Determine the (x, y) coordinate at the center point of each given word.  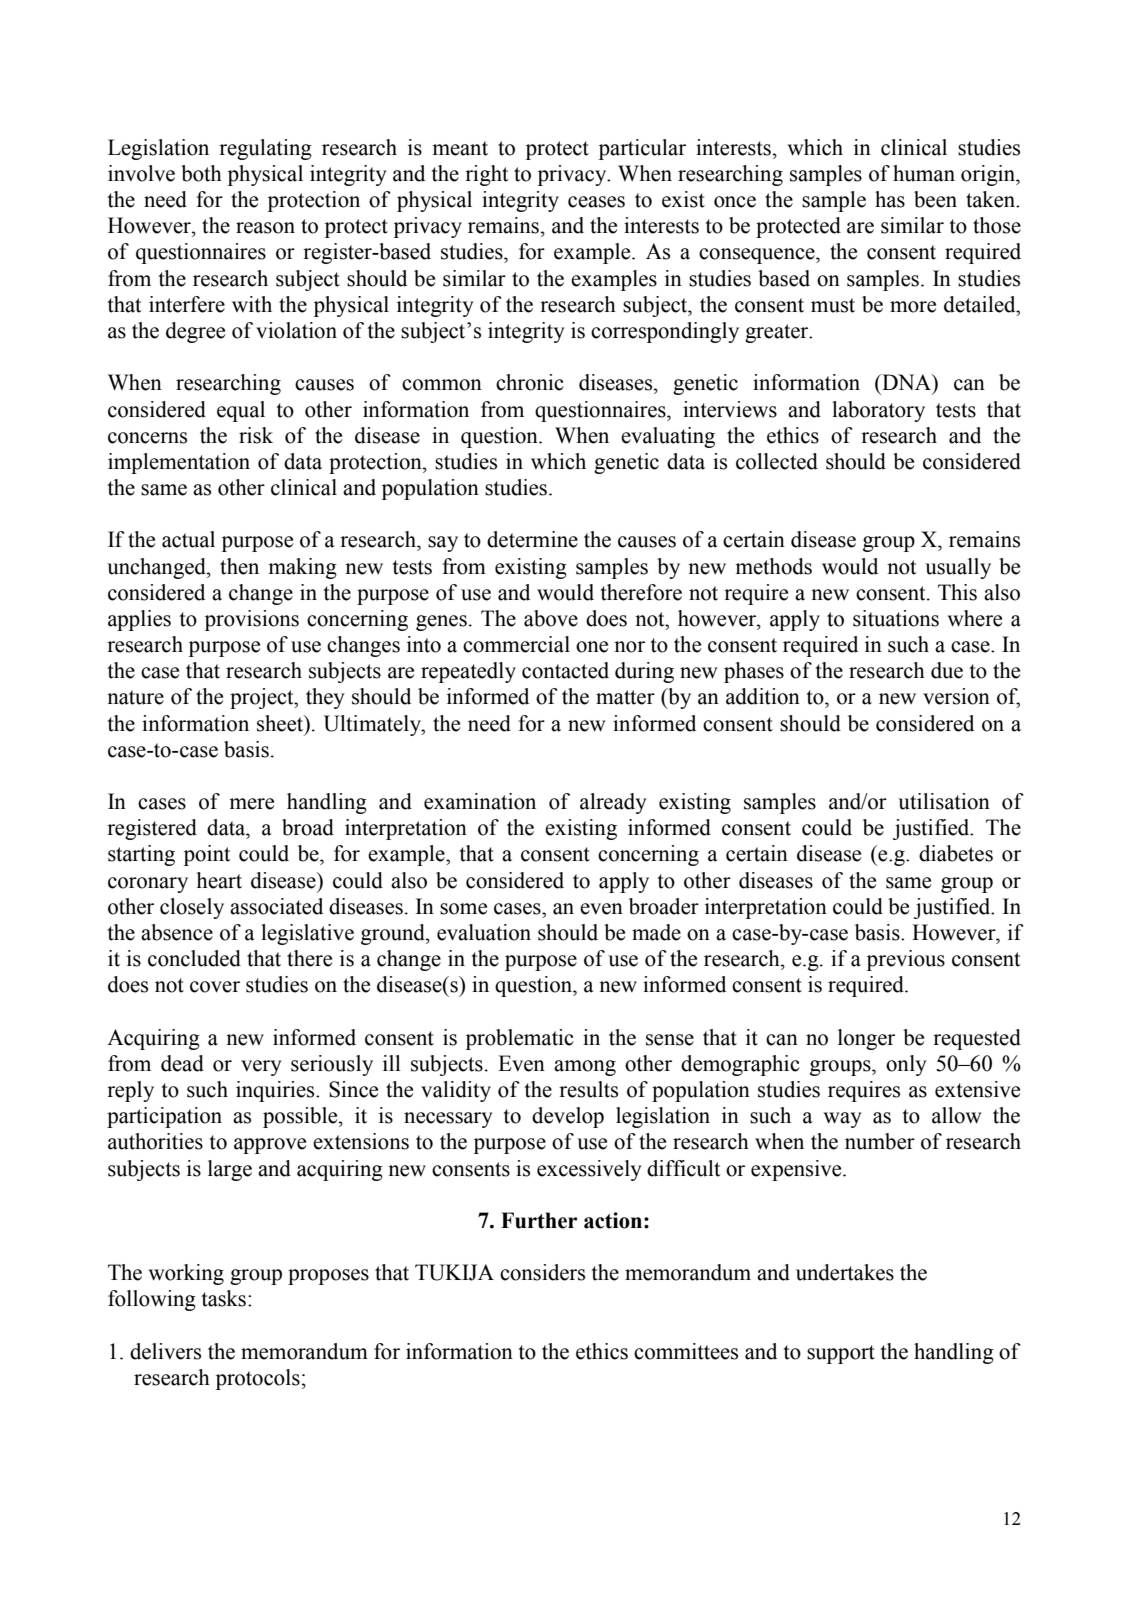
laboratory (878, 411)
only (906, 1065)
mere (251, 804)
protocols (258, 1379)
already (613, 803)
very (261, 1068)
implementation (179, 463)
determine (532, 539)
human (924, 173)
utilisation (944, 801)
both (201, 173)
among (585, 1068)
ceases (596, 202)
